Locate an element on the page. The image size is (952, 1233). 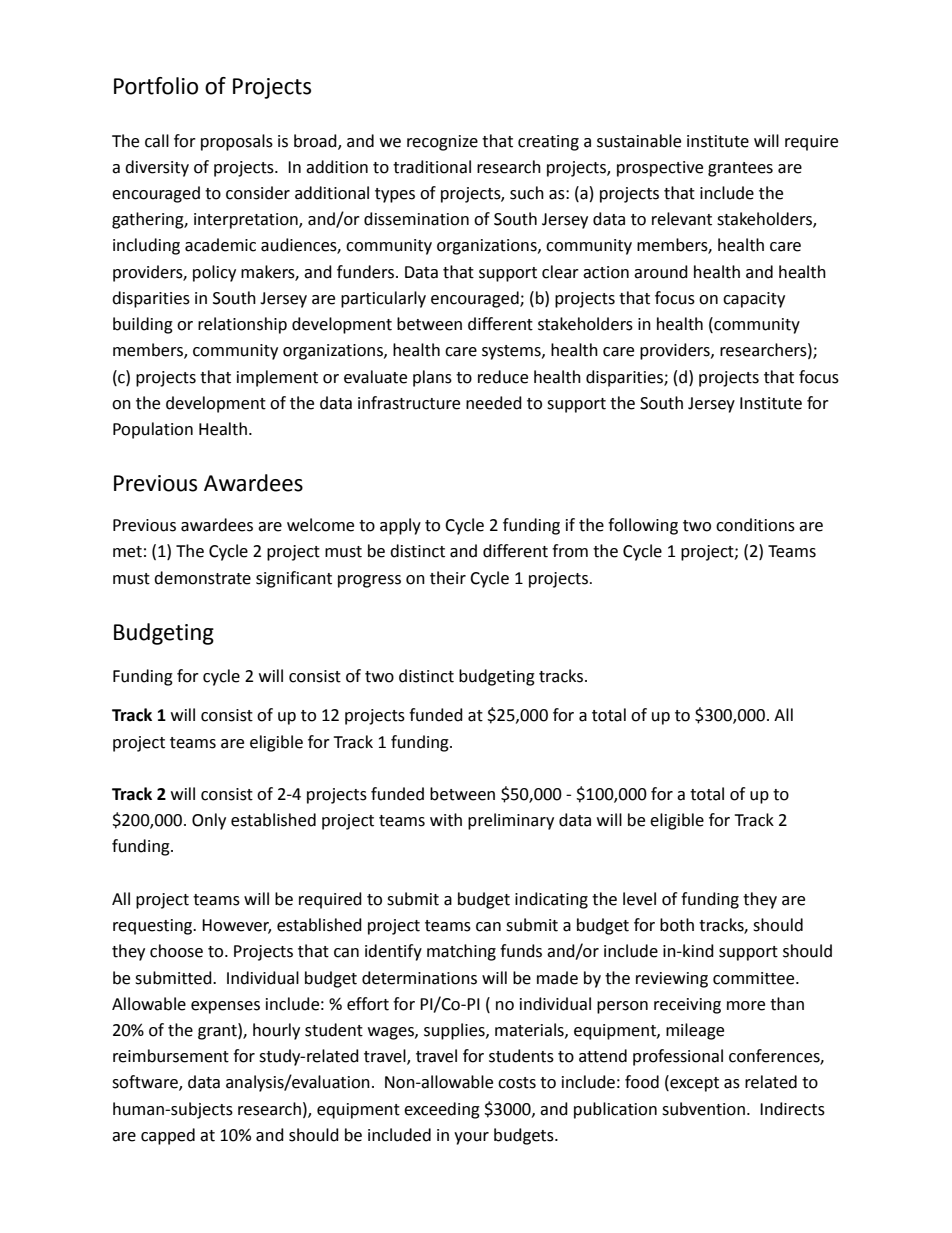
Only is located at coordinates (209, 821).
